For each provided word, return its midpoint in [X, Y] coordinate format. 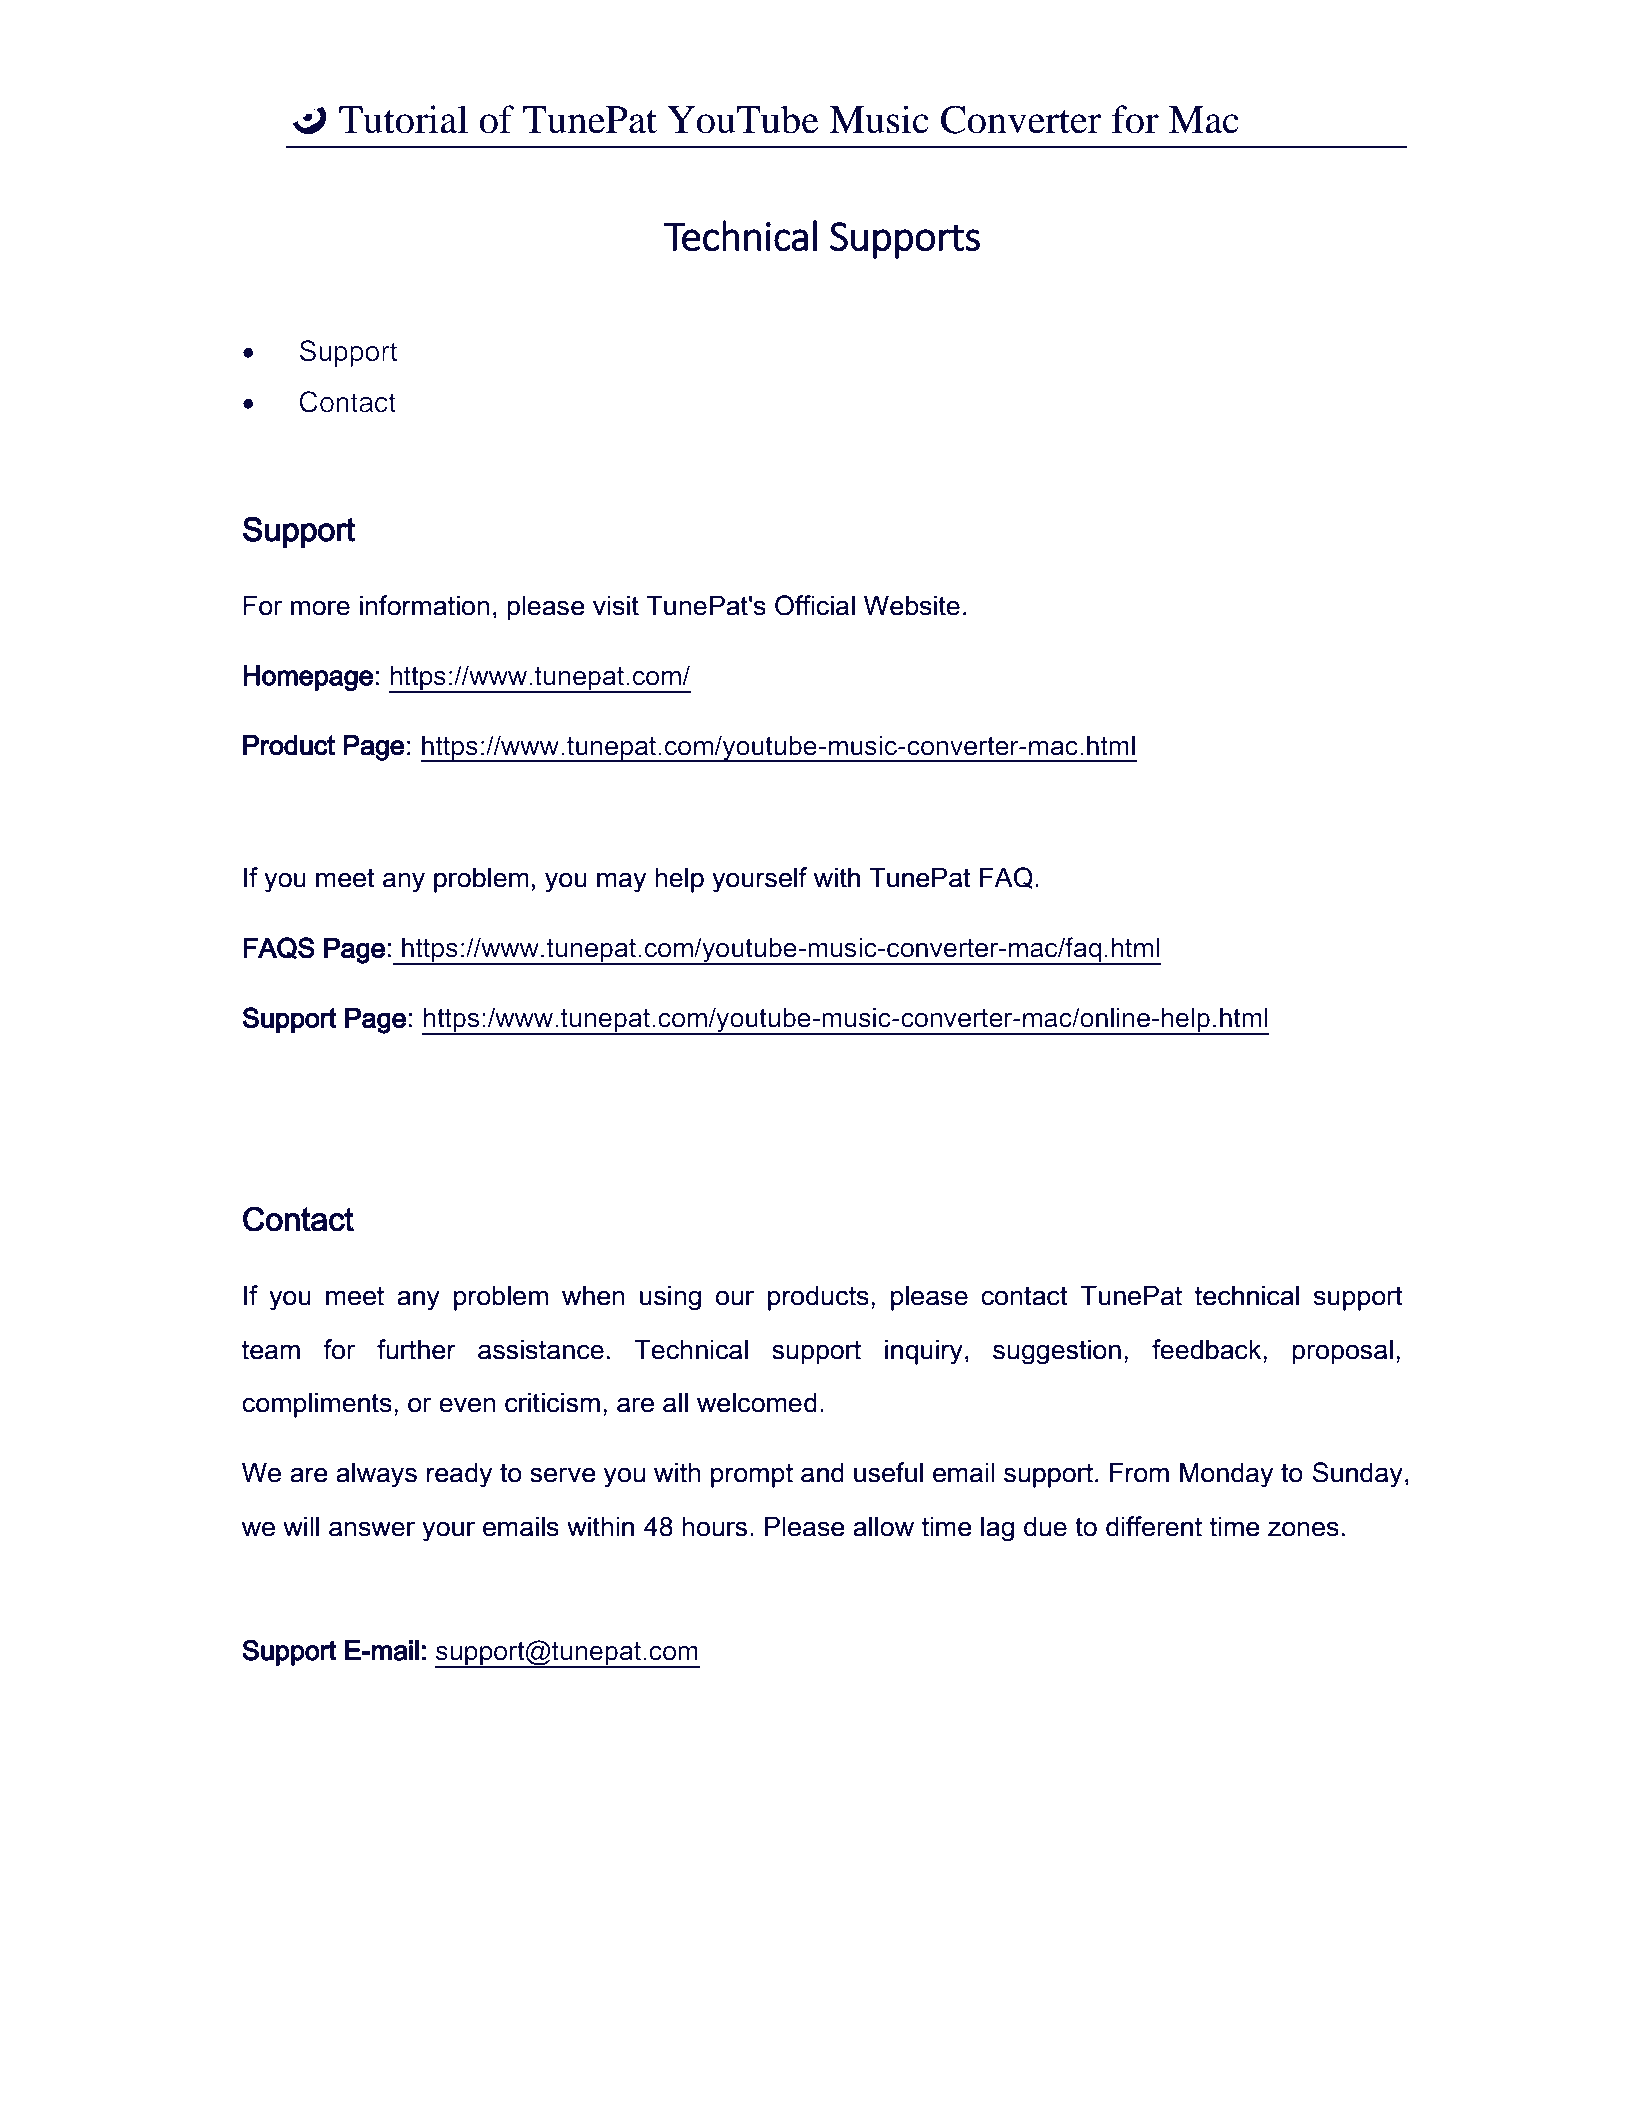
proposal [1342, 1352]
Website [912, 605]
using [670, 1298]
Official [815, 605]
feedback [1208, 1349]
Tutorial [403, 119]
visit [616, 605]
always [376, 1475]
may [621, 882]
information [425, 605]
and [822, 1472]
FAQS [279, 948]
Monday [1226, 1475]
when [593, 1295]
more [320, 608]
